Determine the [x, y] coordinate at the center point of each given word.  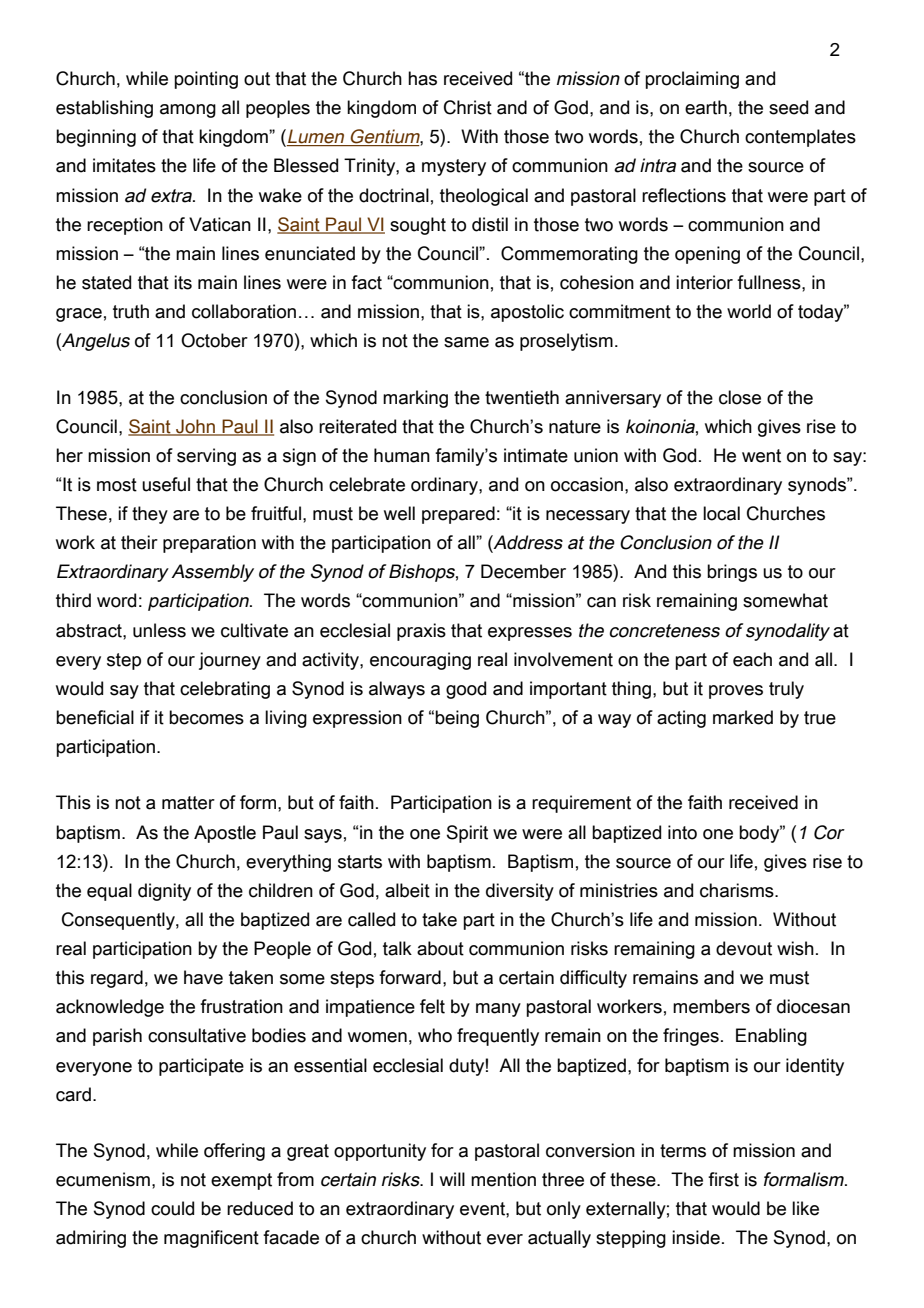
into [682, 832]
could [172, 1208]
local [721, 513]
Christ [468, 107]
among [188, 111]
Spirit [467, 834]
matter [188, 803]
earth [706, 107]
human [402, 455]
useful [166, 484]
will [452, 1179]
